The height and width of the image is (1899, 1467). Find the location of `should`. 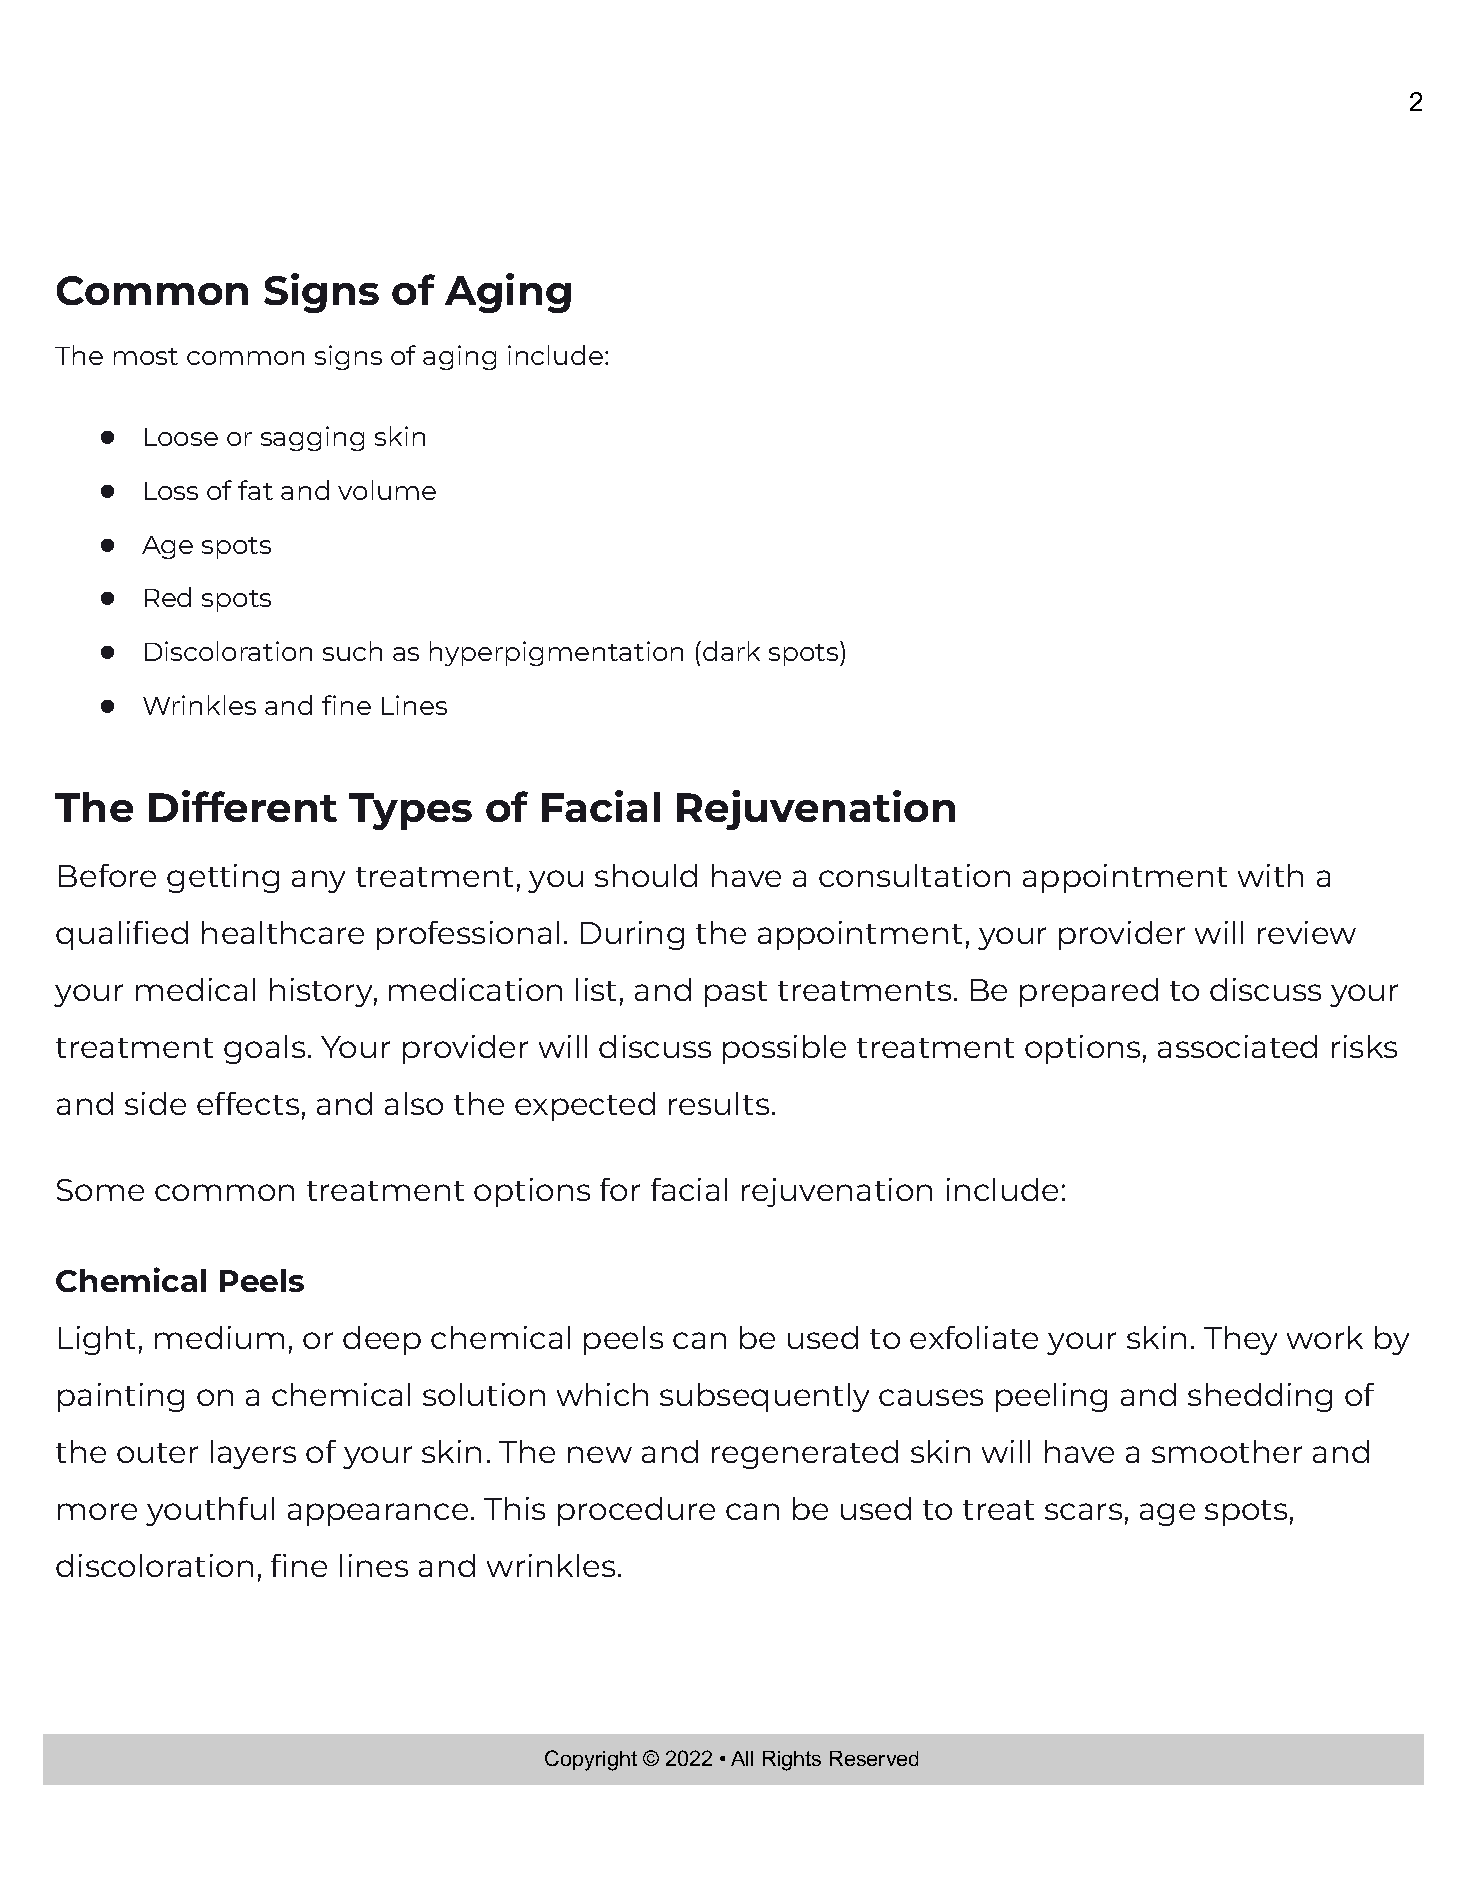

should is located at coordinates (646, 875).
